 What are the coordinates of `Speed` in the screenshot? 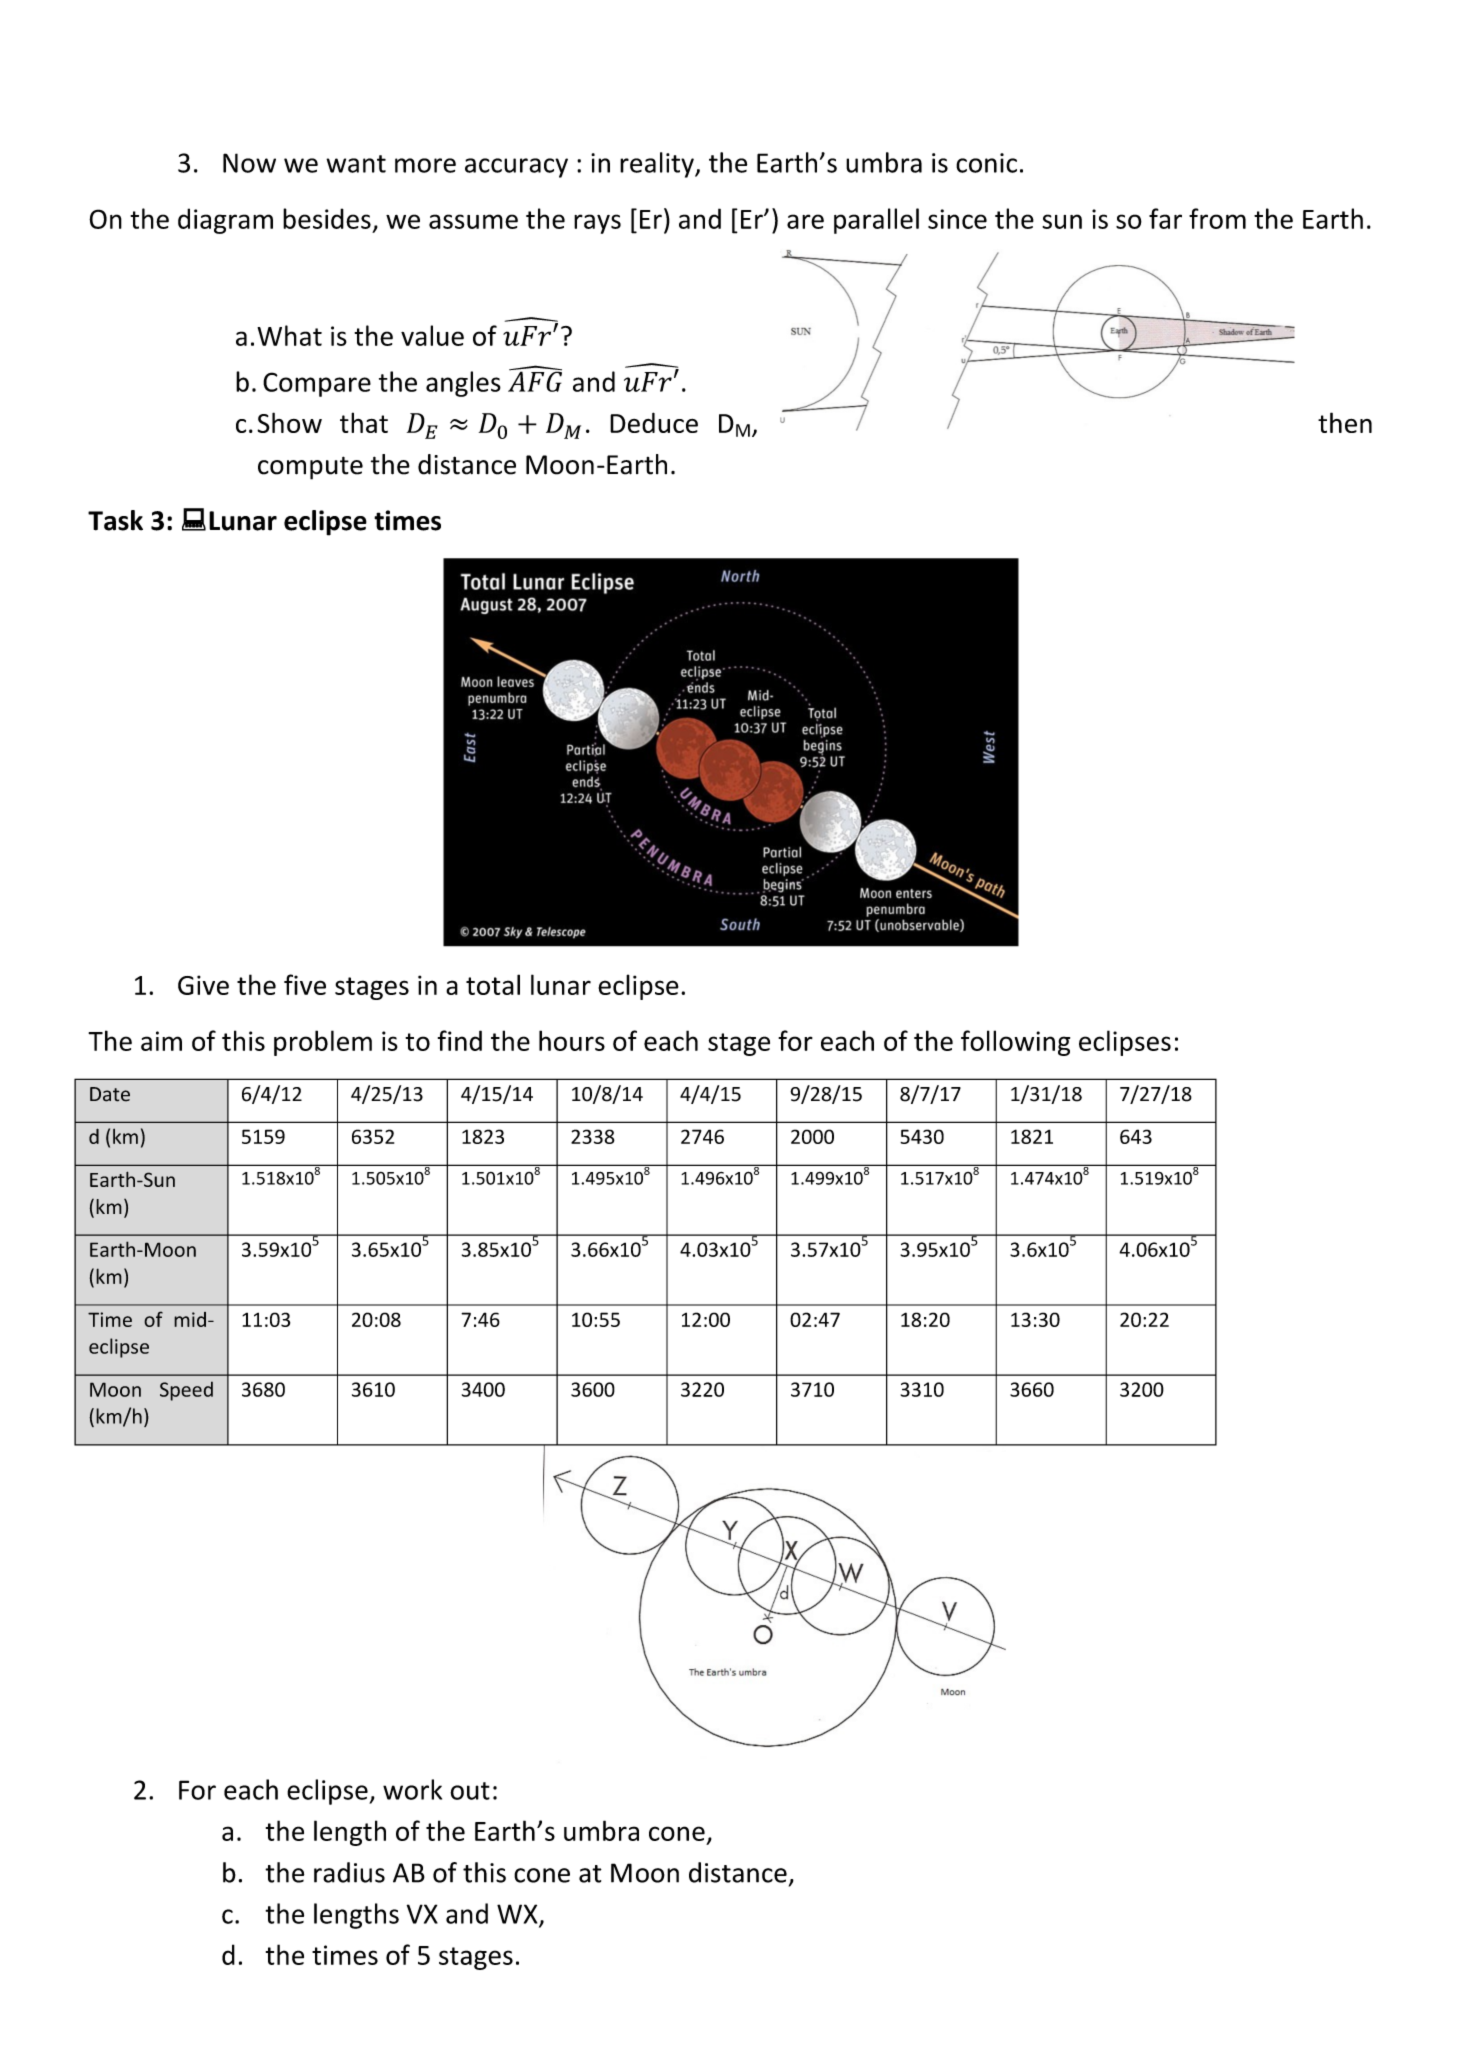 It's located at (186, 1391).
